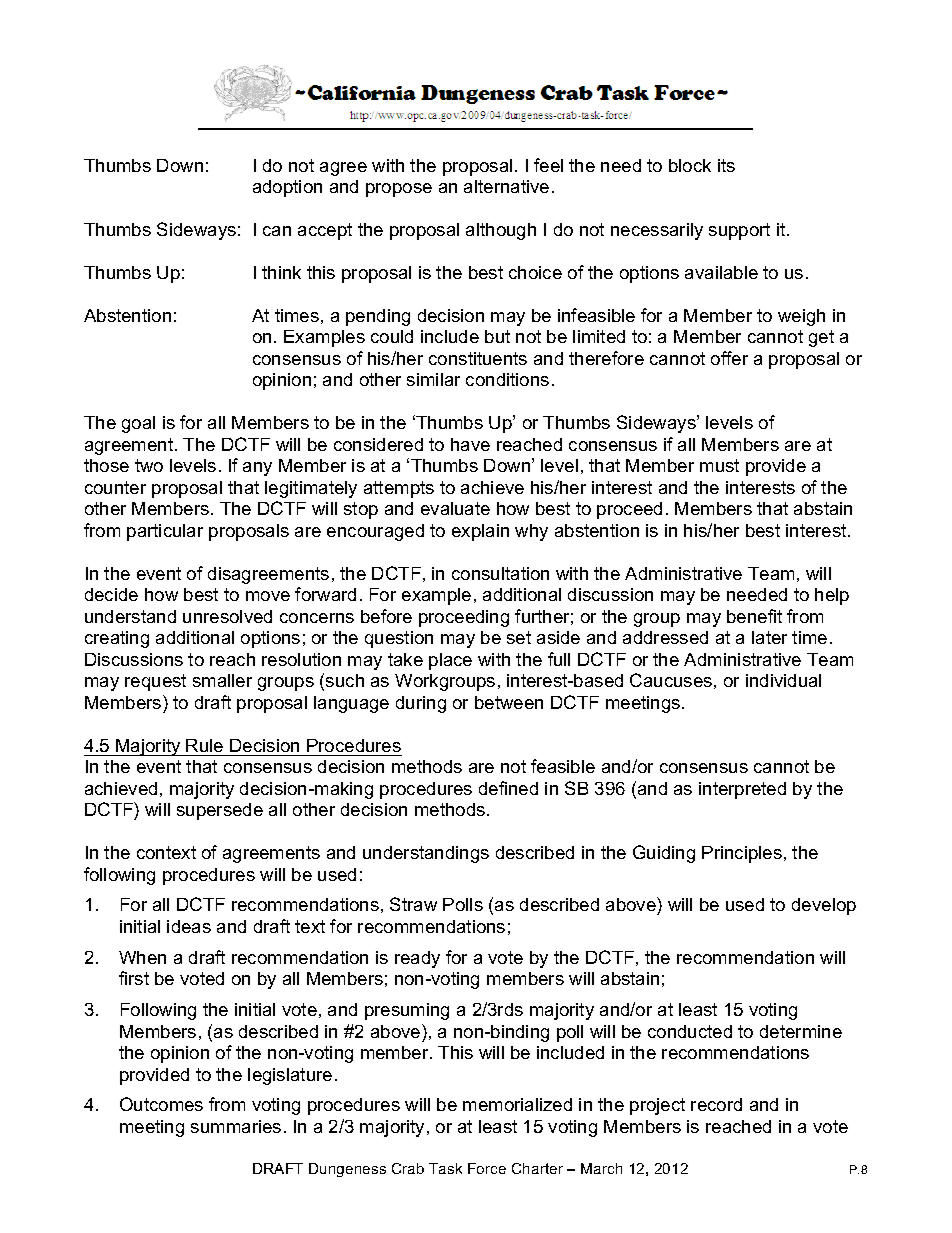 This document has width=952, height=1233. Describe the element at coordinates (508, 788) in the document. I see `defined` at that location.
